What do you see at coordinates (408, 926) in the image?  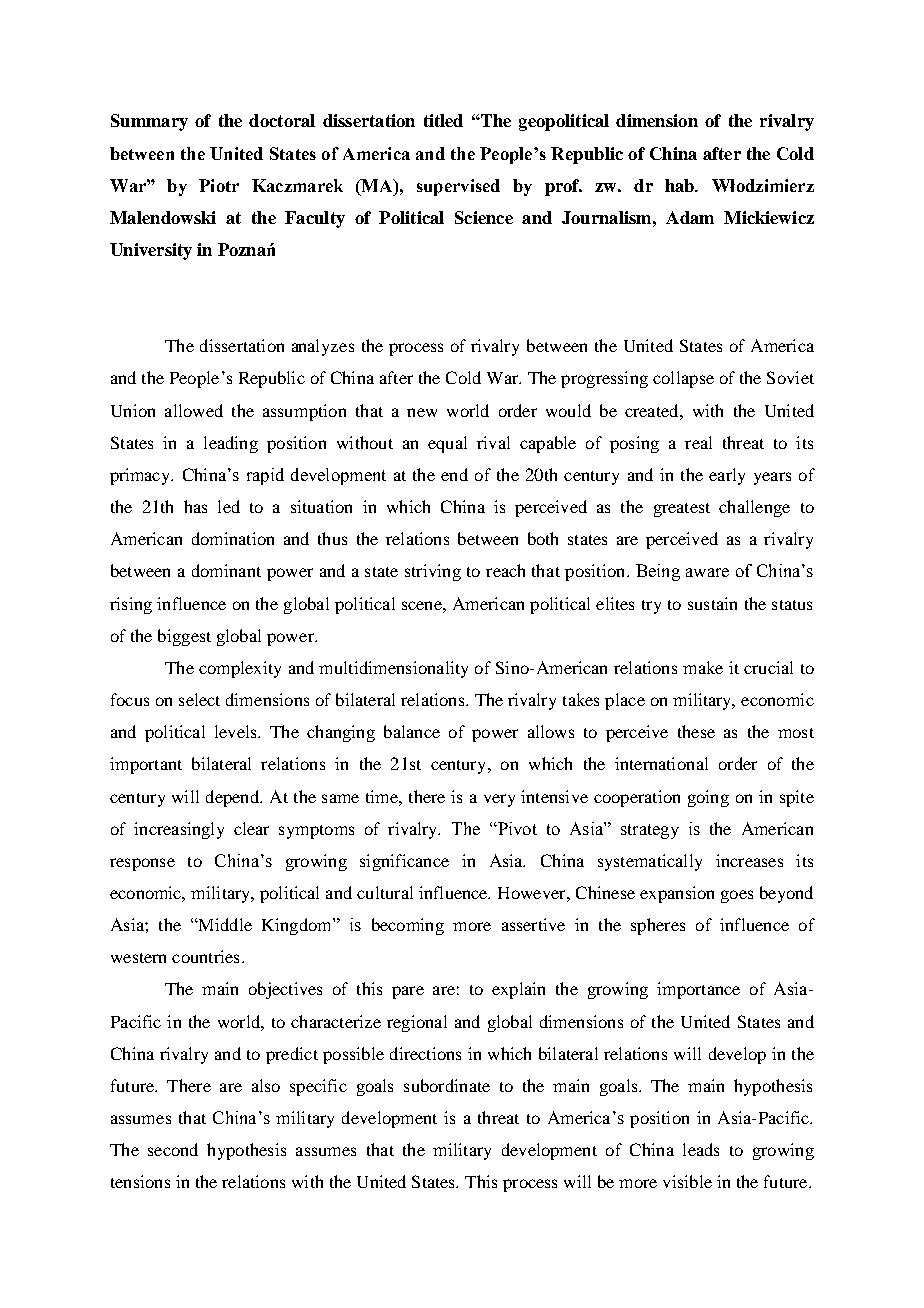 I see `becoming` at bounding box center [408, 926].
